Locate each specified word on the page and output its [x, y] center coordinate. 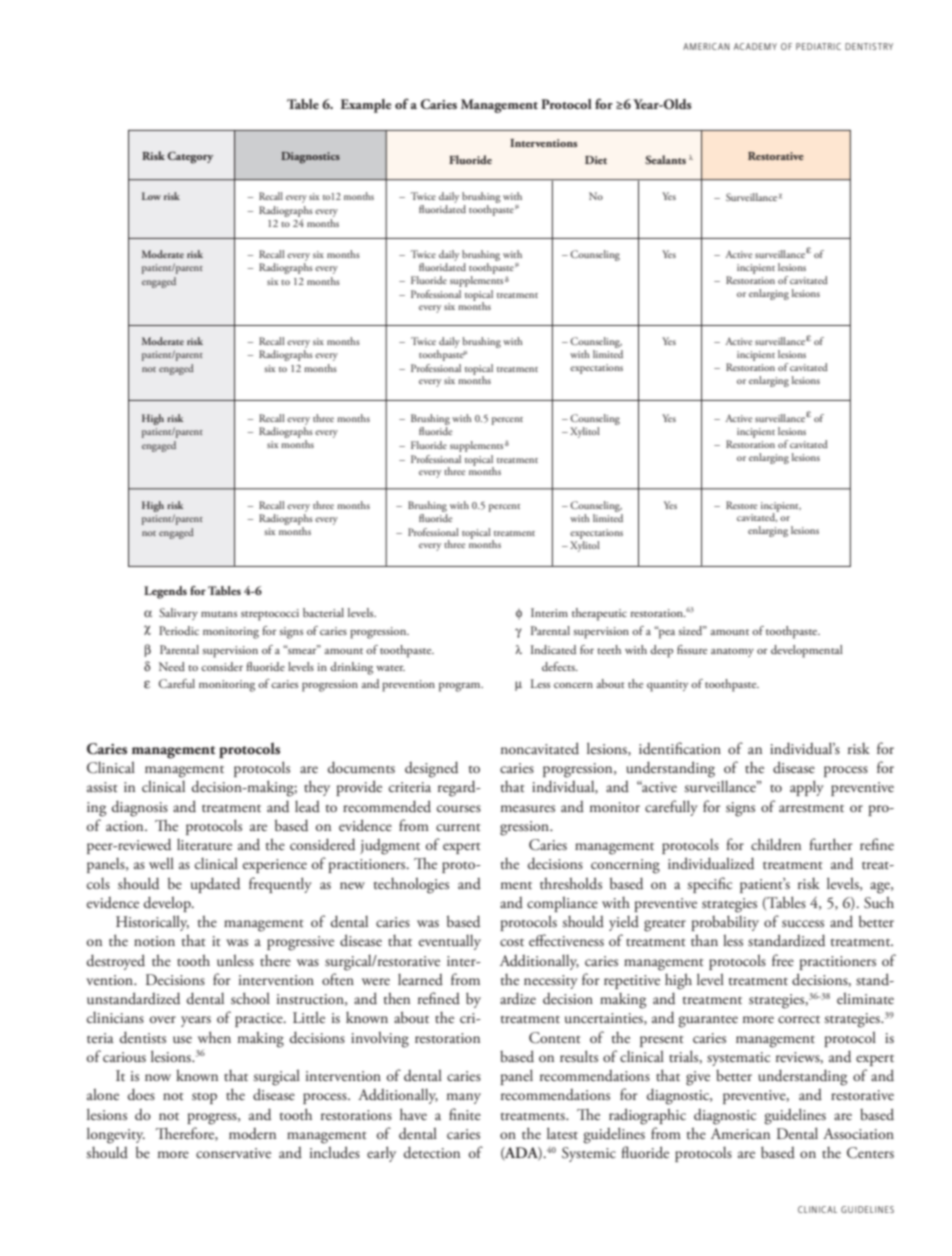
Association [858, 1133]
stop [204, 1098]
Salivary [178, 614]
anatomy [732, 652]
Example [365, 106]
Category [190, 157]
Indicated [553, 649]
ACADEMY [755, 46]
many [463, 1098]
